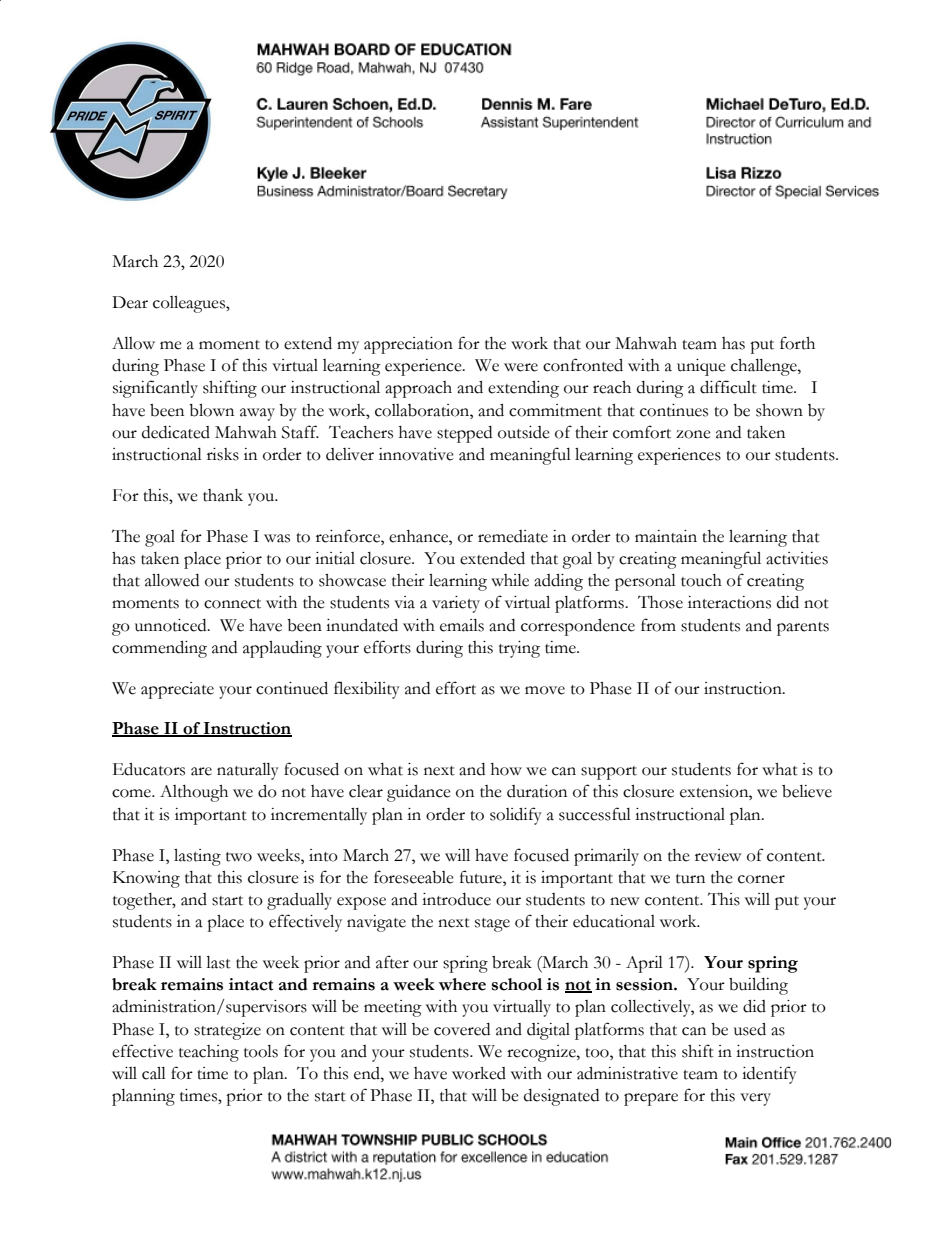 The width and height of the page is (952, 1233). Describe the element at coordinates (510, 580) in the page. I see `while` at that location.
